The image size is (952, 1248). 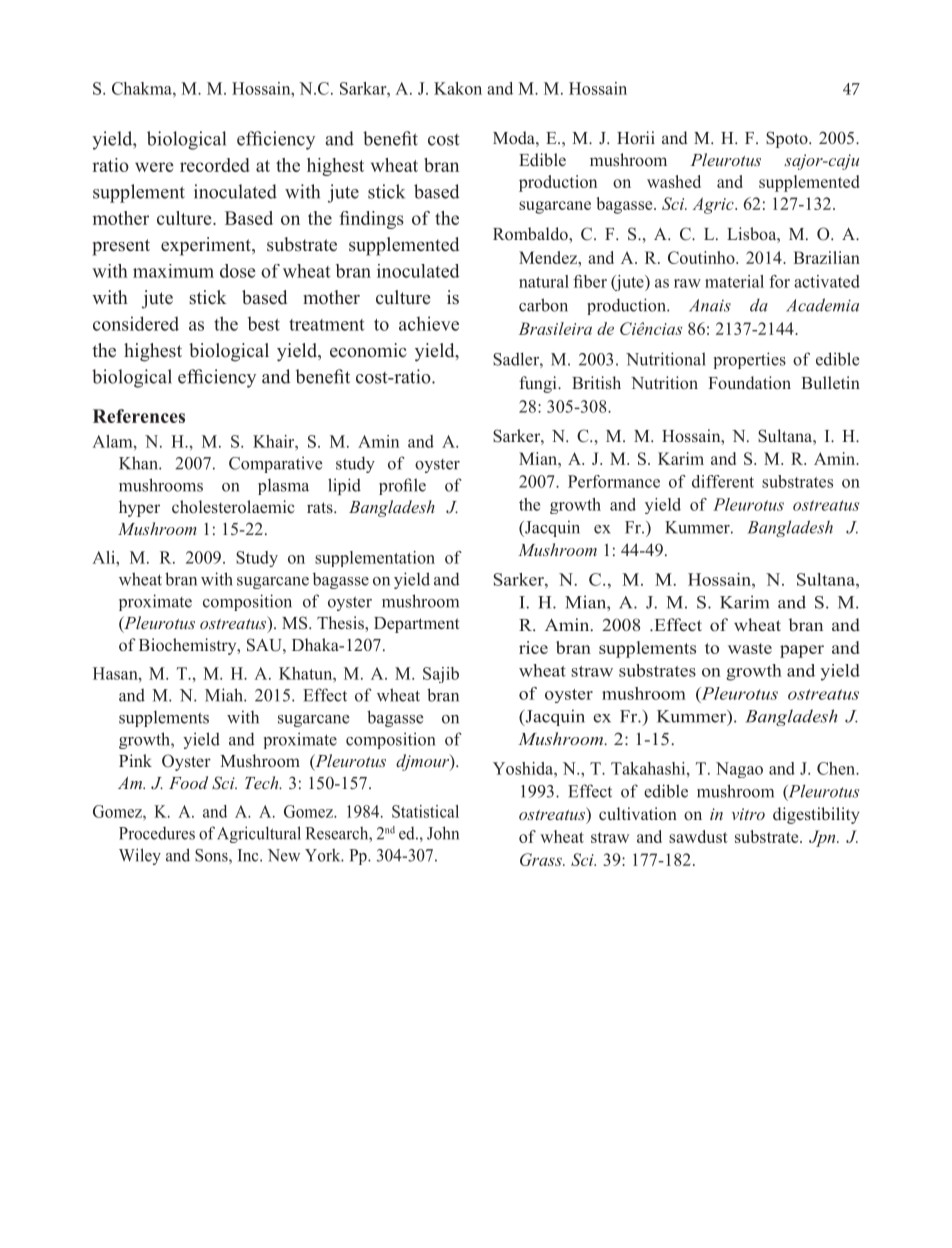 What do you see at coordinates (215, 165) in the screenshot?
I see `recorded` at bounding box center [215, 165].
